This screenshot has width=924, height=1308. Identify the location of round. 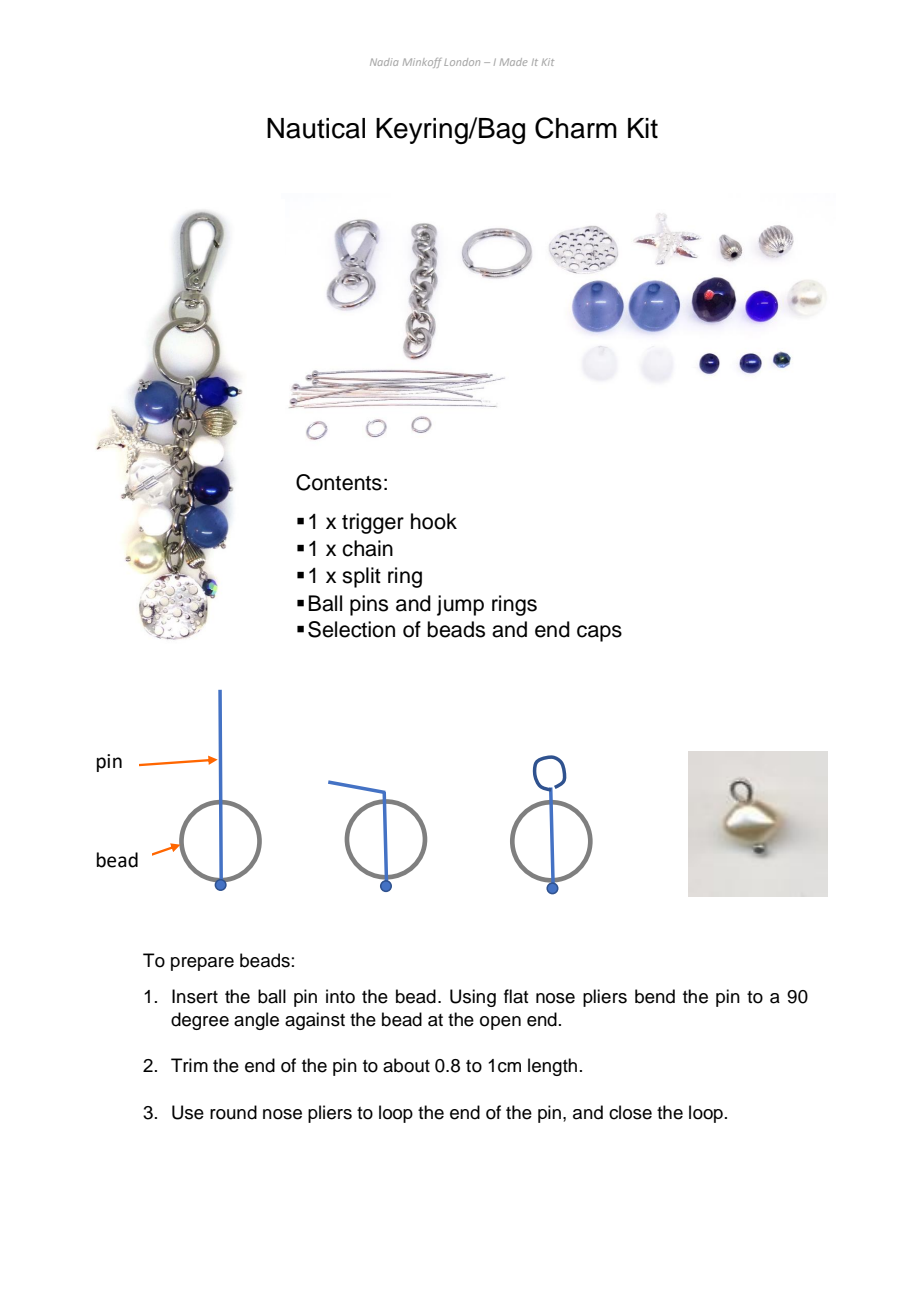
(233, 1112).
